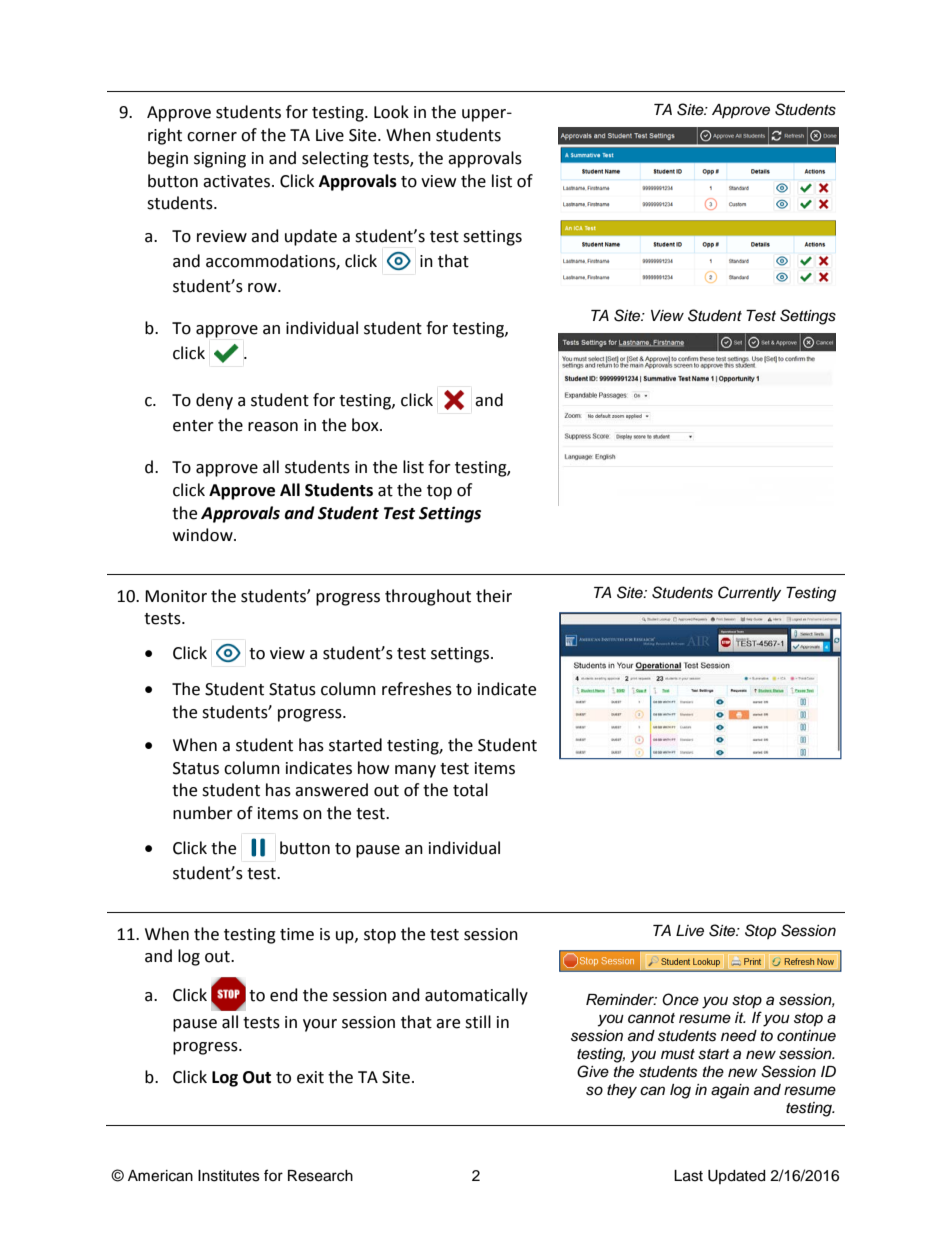  I want to click on their, so click(494, 596).
